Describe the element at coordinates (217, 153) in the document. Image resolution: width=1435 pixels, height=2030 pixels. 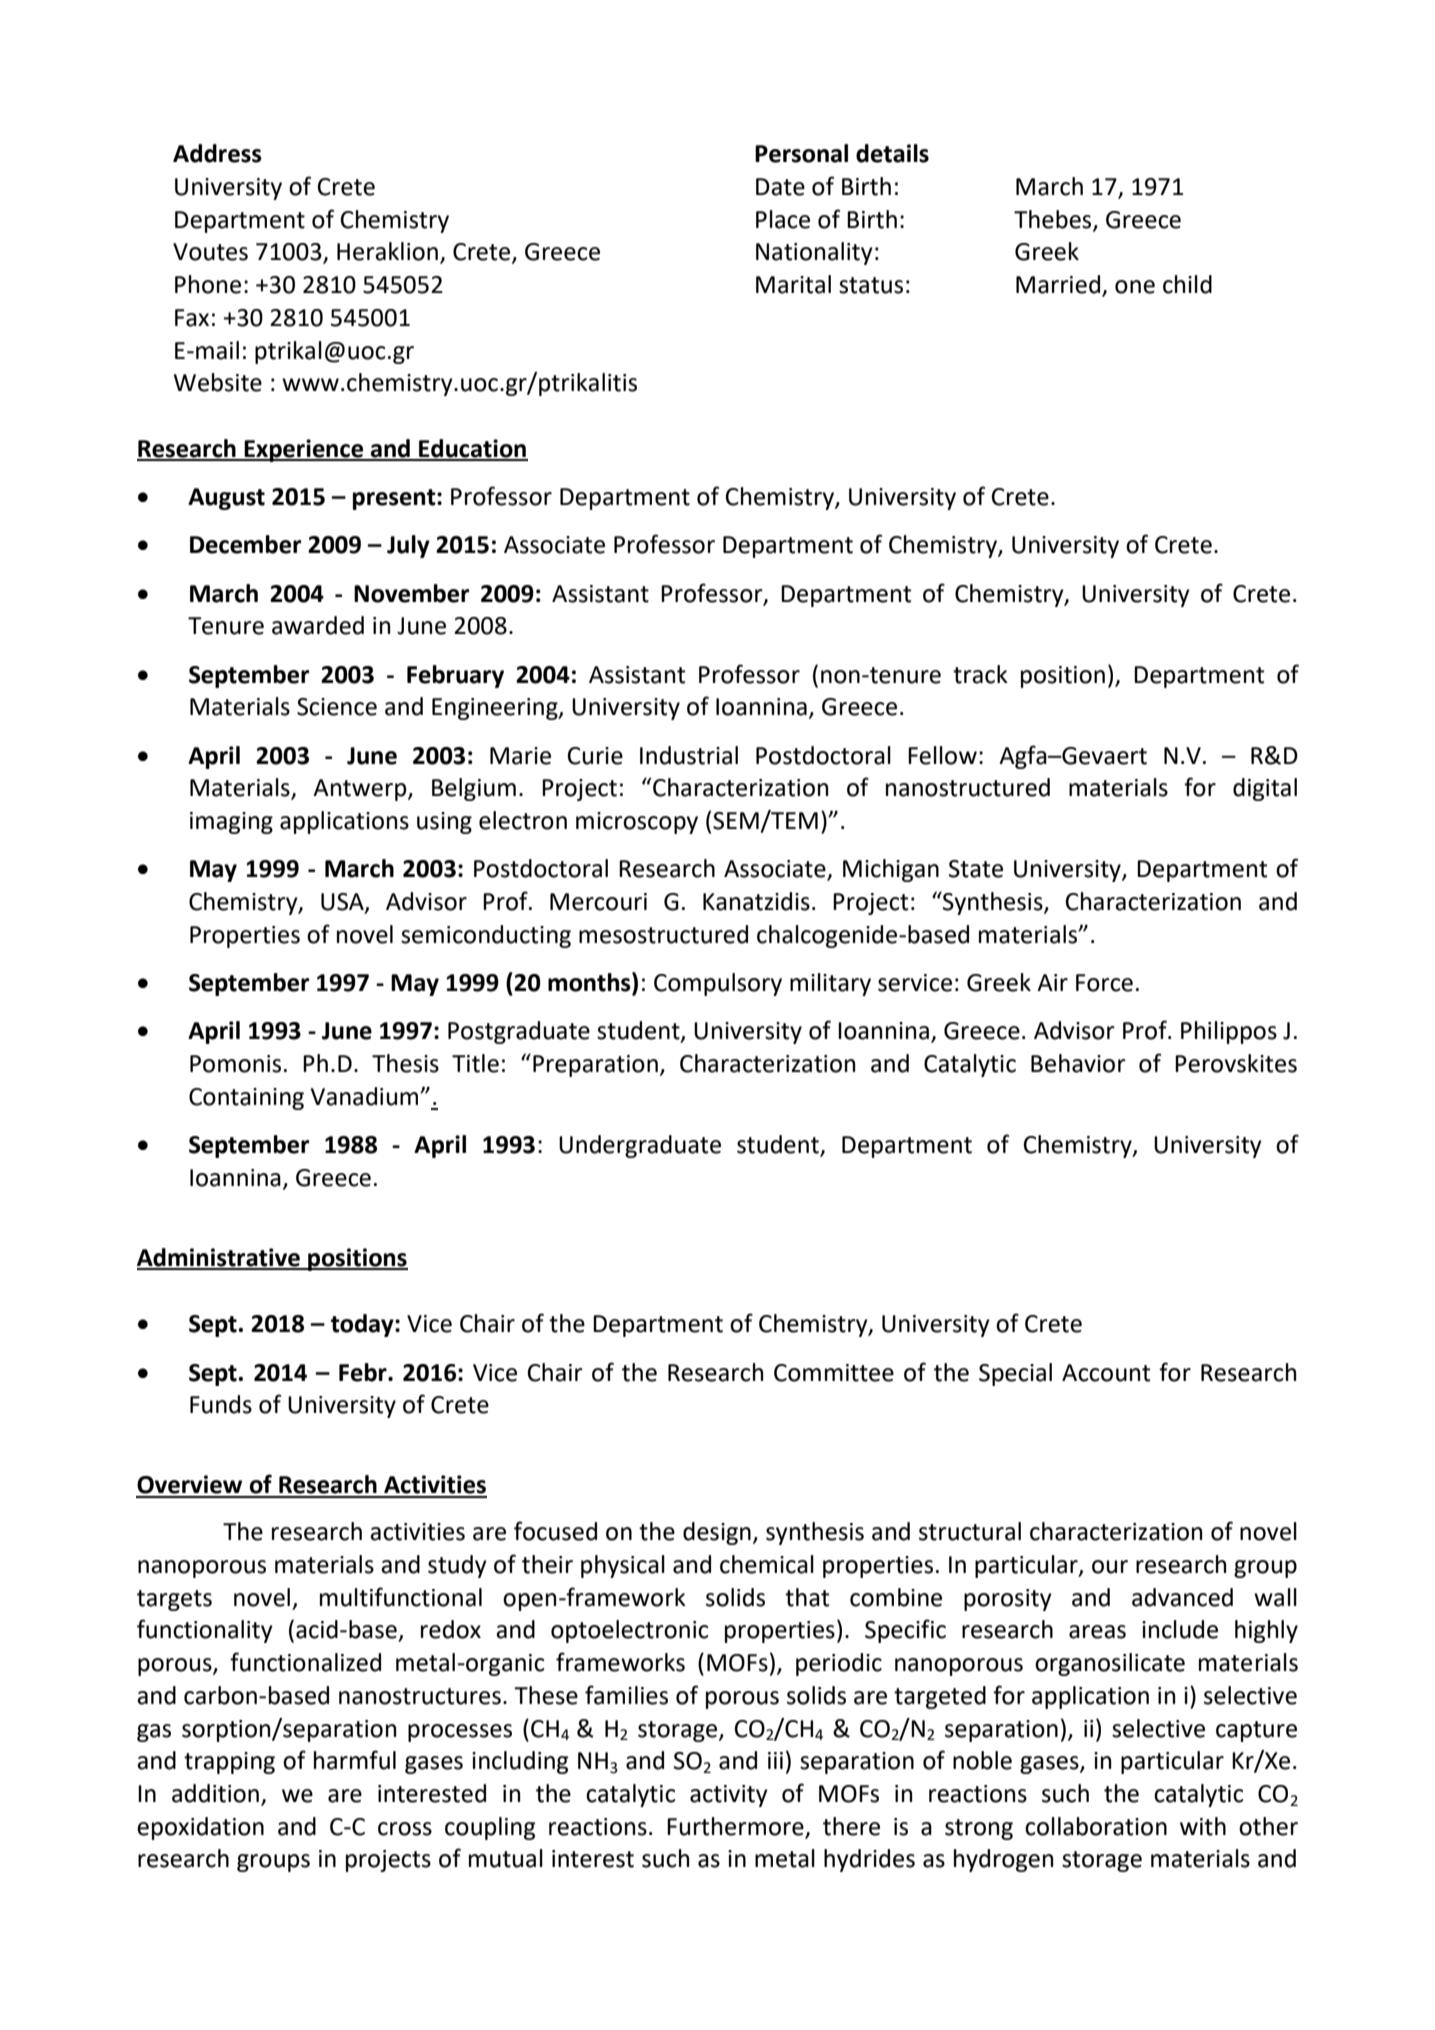
I see `Address` at that location.
